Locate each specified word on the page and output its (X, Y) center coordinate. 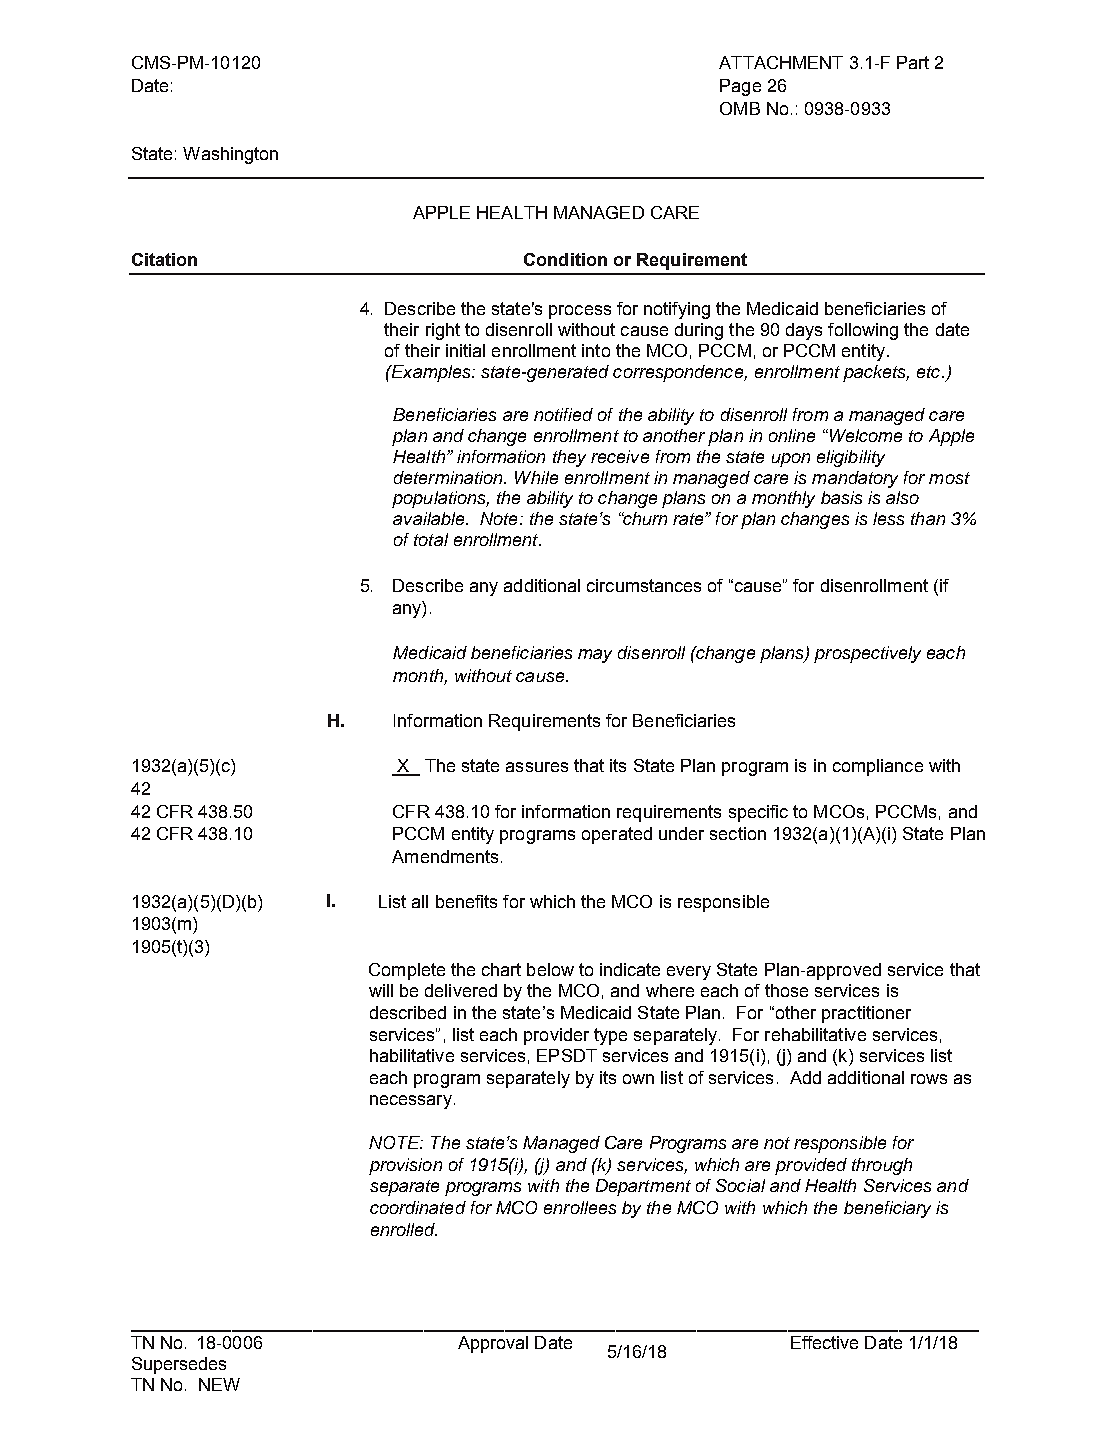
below (550, 969)
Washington (230, 155)
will (381, 990)
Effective (824, 1342)
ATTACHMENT (781, 62)
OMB (740, 108)
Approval (493, 1344)
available (430, 518)
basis (841, 497)
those (786, 990)
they (569, 458)
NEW (219, 1384)
